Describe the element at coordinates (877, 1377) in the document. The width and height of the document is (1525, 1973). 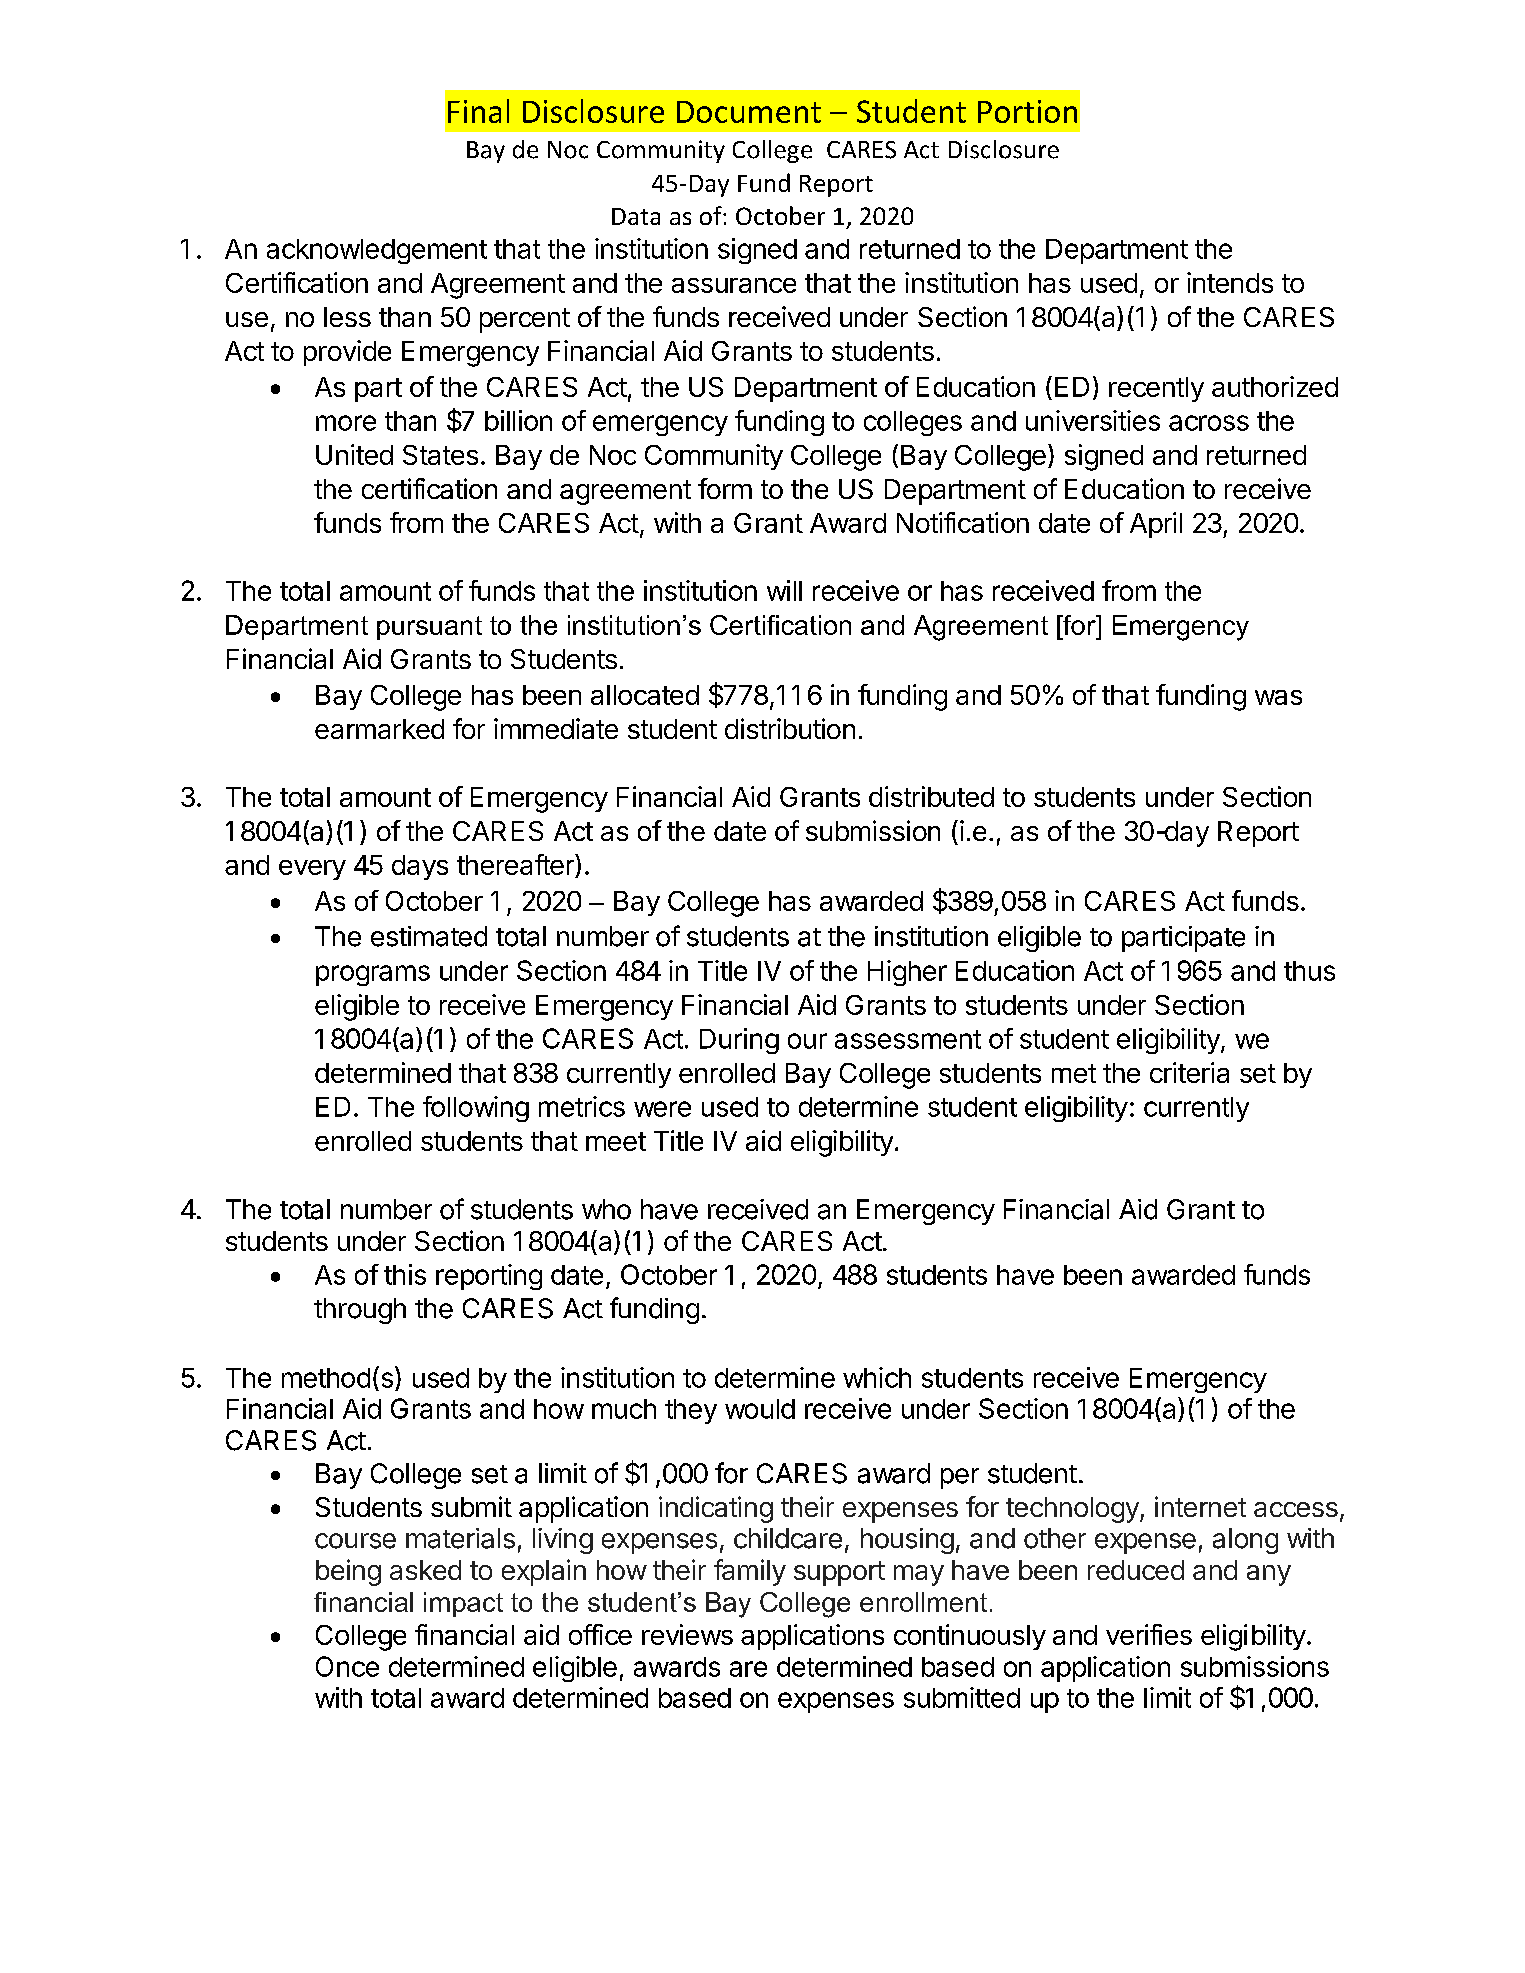
I see `which` at that location.
